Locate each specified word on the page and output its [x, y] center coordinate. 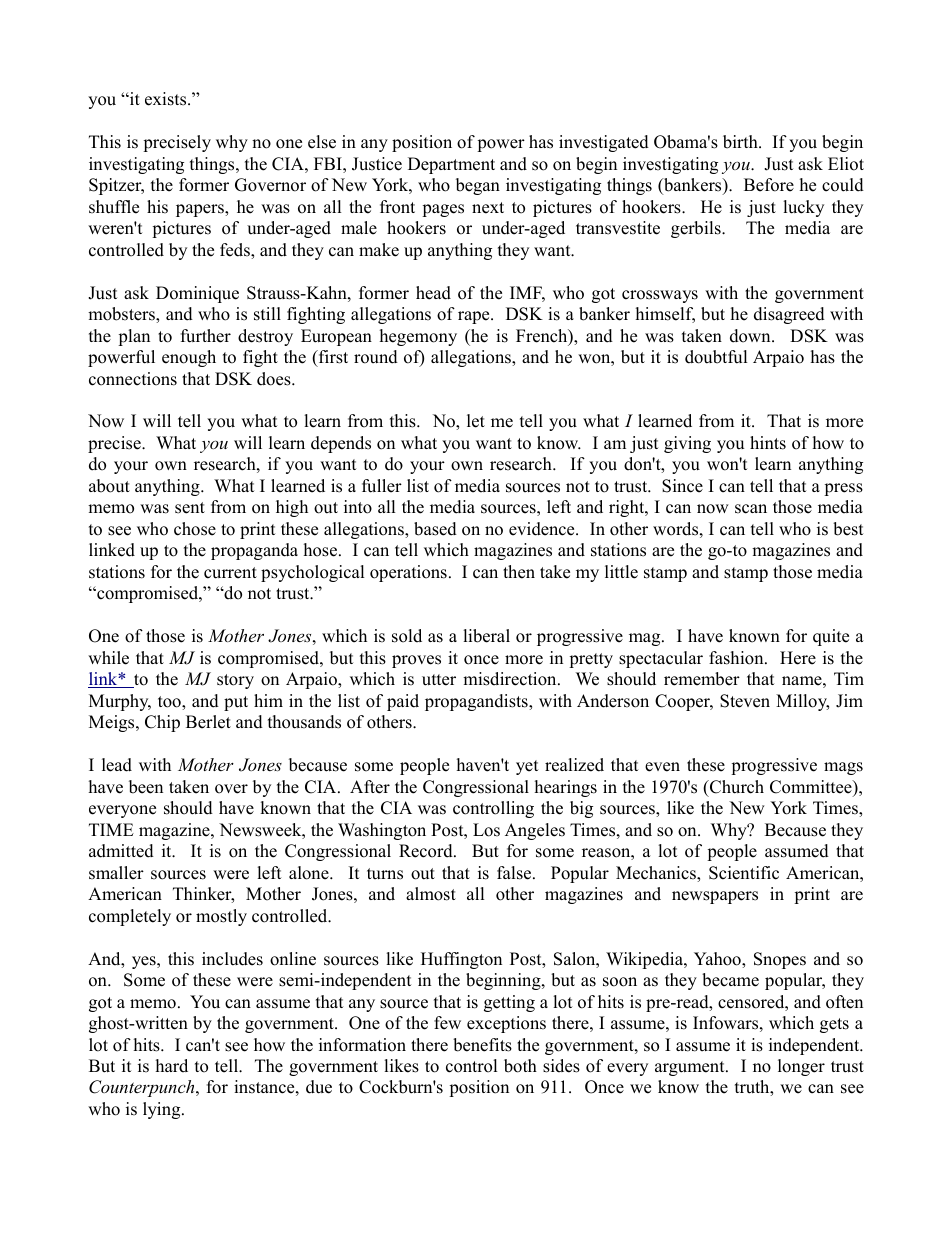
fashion [737, 658]
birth [741, 142]
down [751, 336]
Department [451, 165]
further [206, 336]
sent [190, 508]
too [170, 703]
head [433, 293]
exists [167, 99]
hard [172, 1066]
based [435, 529]
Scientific [744, 873]
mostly [221, 917]
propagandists [477, 702]
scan [751, 509]
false [515, 873]
